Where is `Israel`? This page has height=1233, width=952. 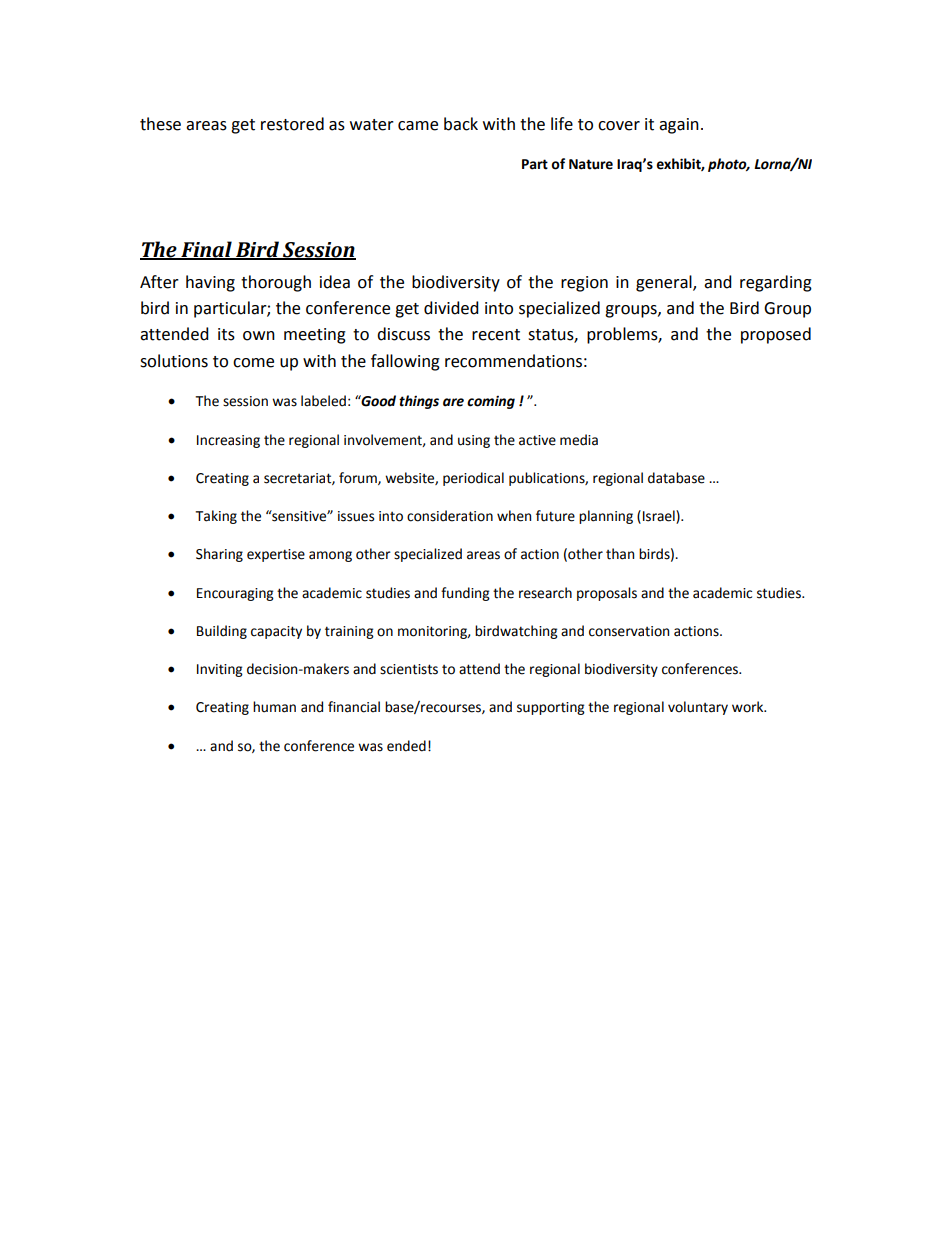
Israel is located at coordinates (660, 517).
